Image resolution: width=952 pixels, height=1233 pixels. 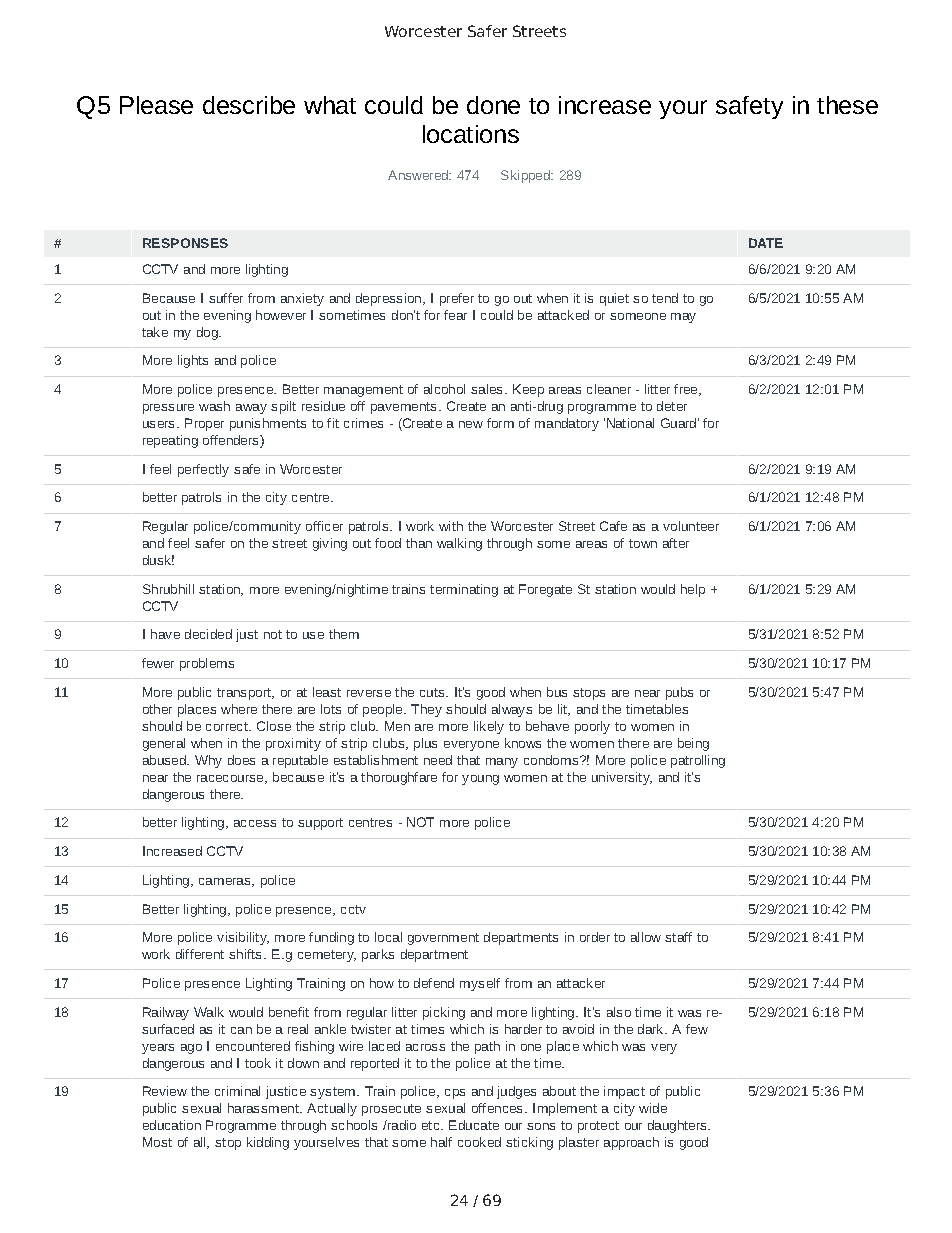 What do you see at coordinates (208, 634) in the document?
I see `decided` at bounding box center [208, 634].
